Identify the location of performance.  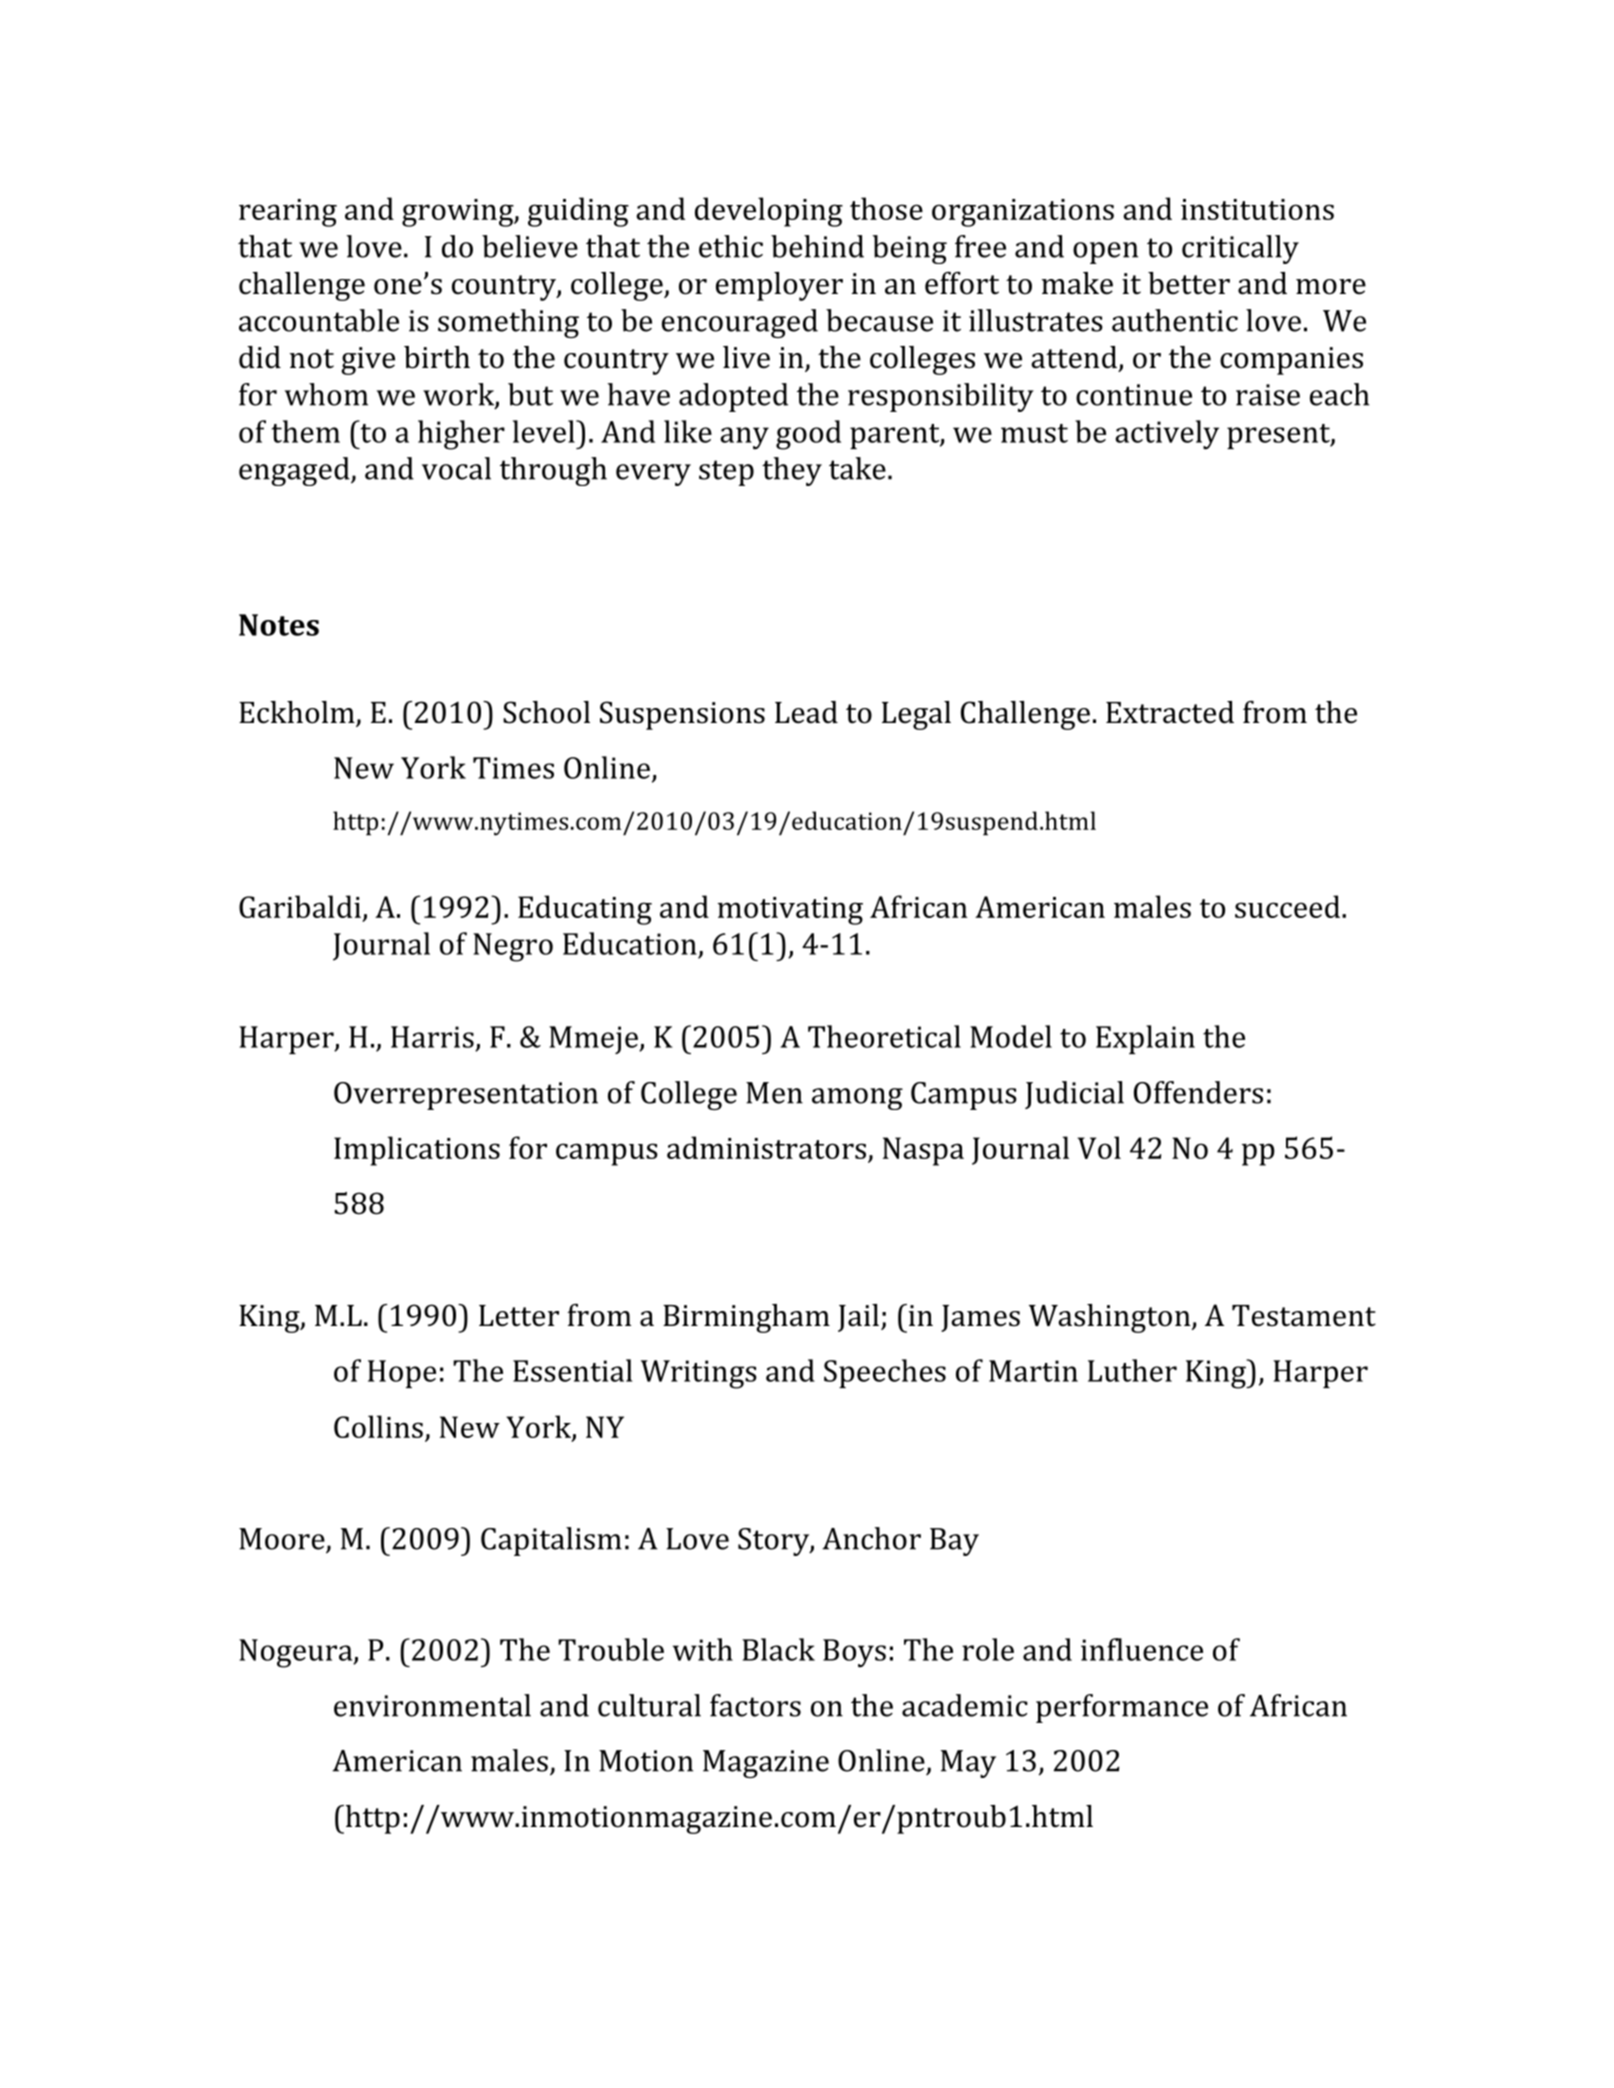
(1122, 1708).
